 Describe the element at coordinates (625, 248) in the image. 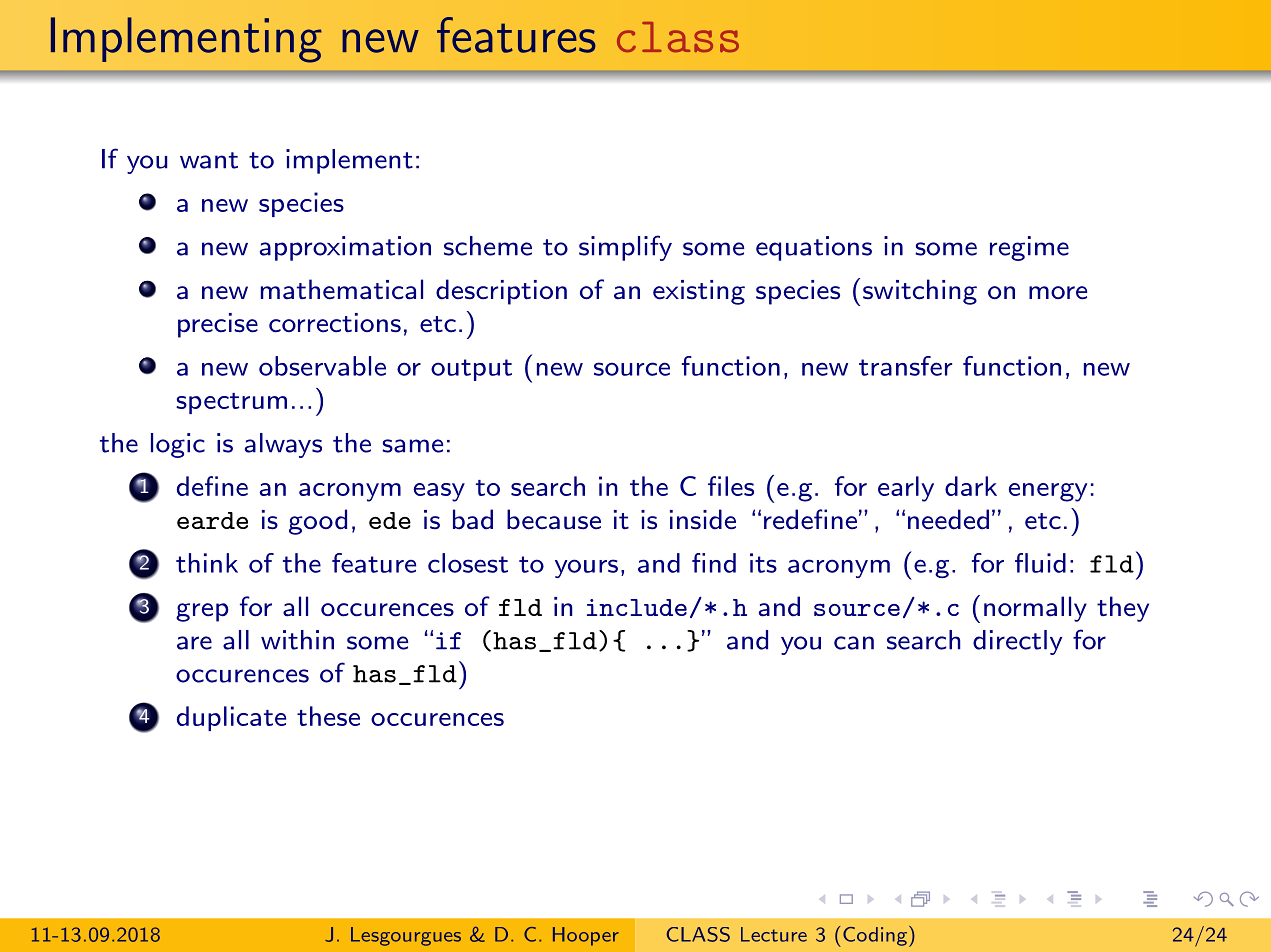

I see `simplify` at that location.
